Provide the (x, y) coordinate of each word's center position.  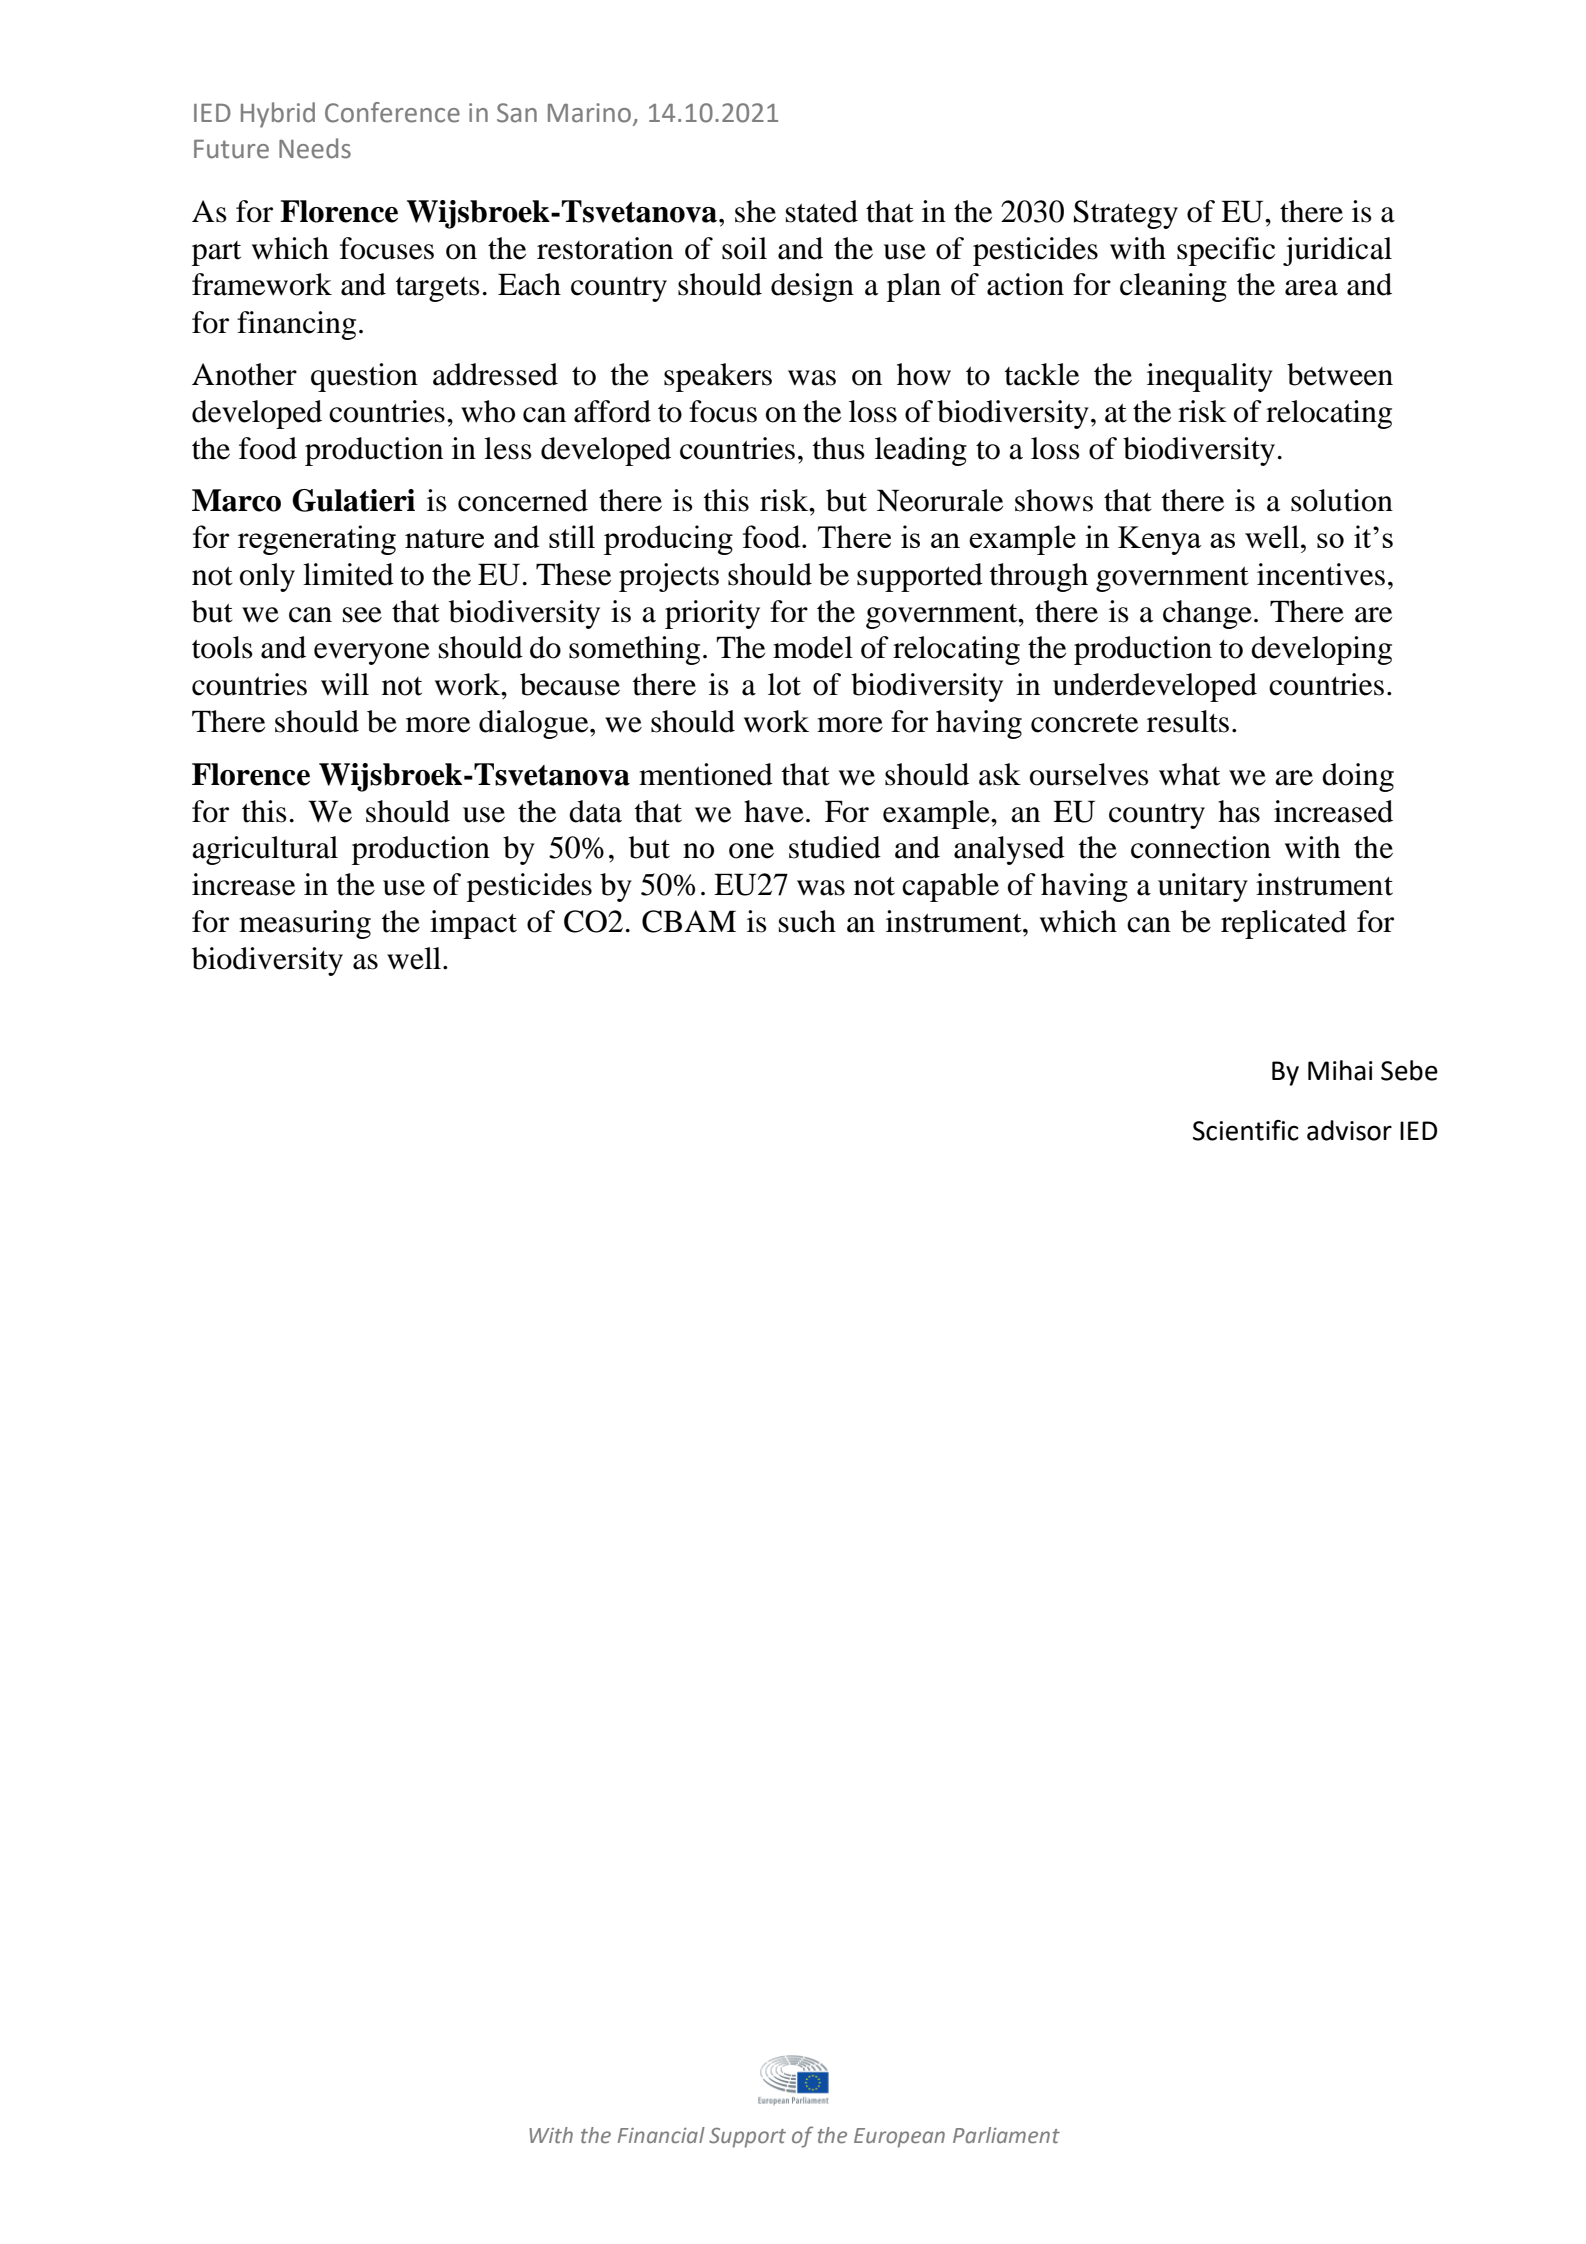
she (755, 211)
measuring (305, 924)
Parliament (1006, 2135)
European (899, 2138)
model (813, 647)
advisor (1349, 1130)
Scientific (1246, 1130)
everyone (372, 654)
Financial (661, 2135)
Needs (315, 148)
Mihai (1340, 1070)
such (807, 921)
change (1207, 614)
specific (1226, 251)
